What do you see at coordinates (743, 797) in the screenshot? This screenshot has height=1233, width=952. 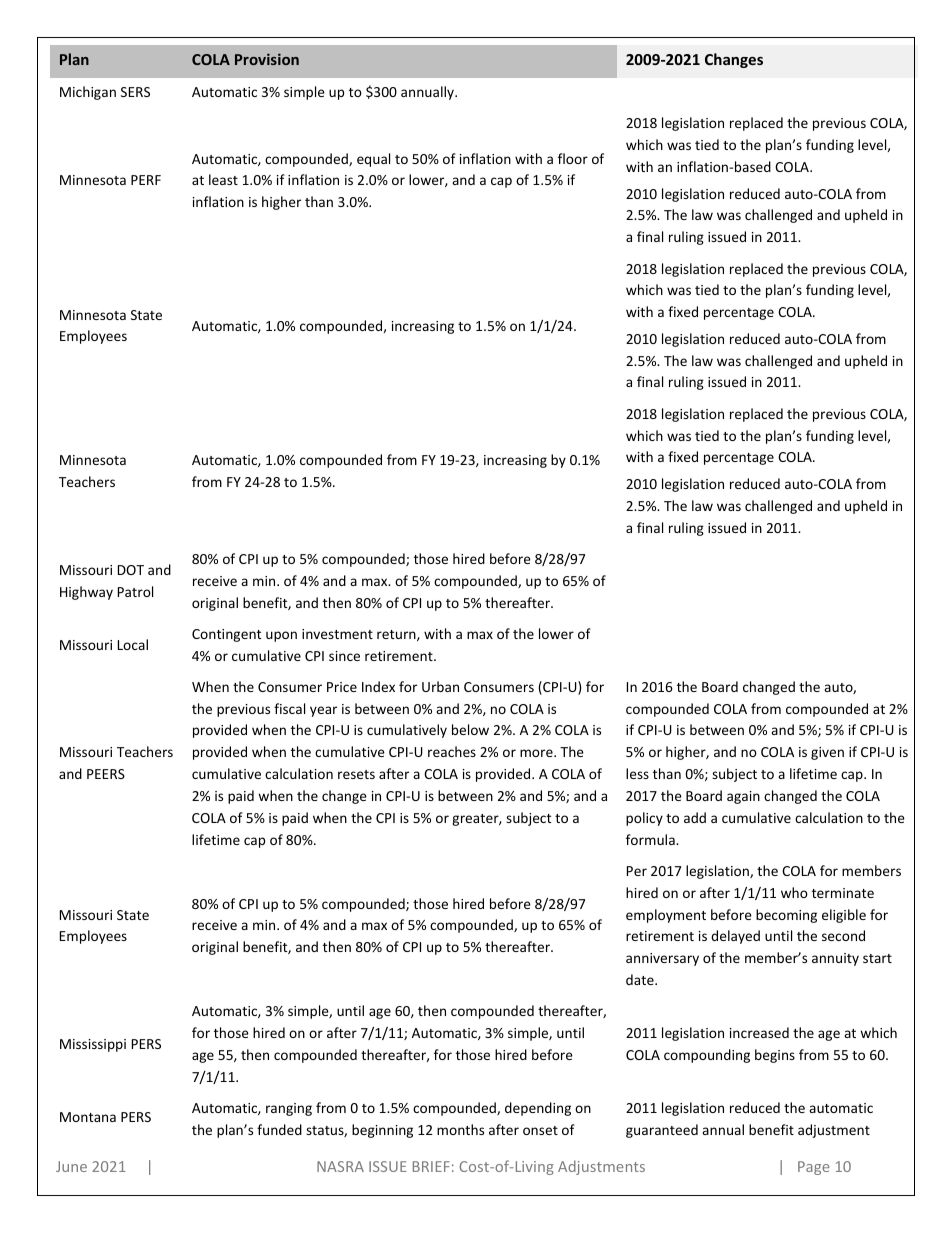 I see `again` at bounding box center [743, 797].
